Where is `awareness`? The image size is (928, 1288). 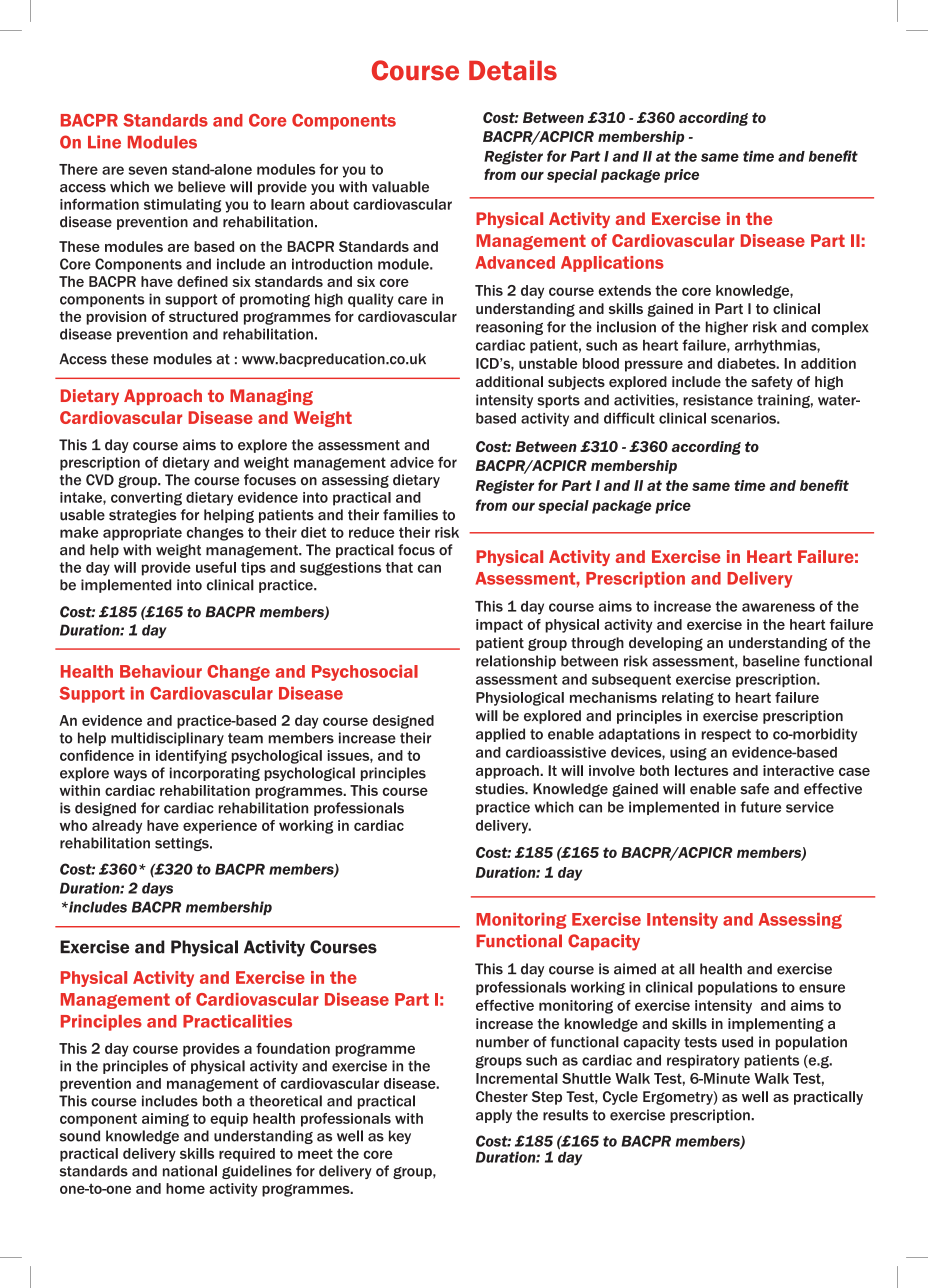 awareness is located at coordinates (778, 607).
